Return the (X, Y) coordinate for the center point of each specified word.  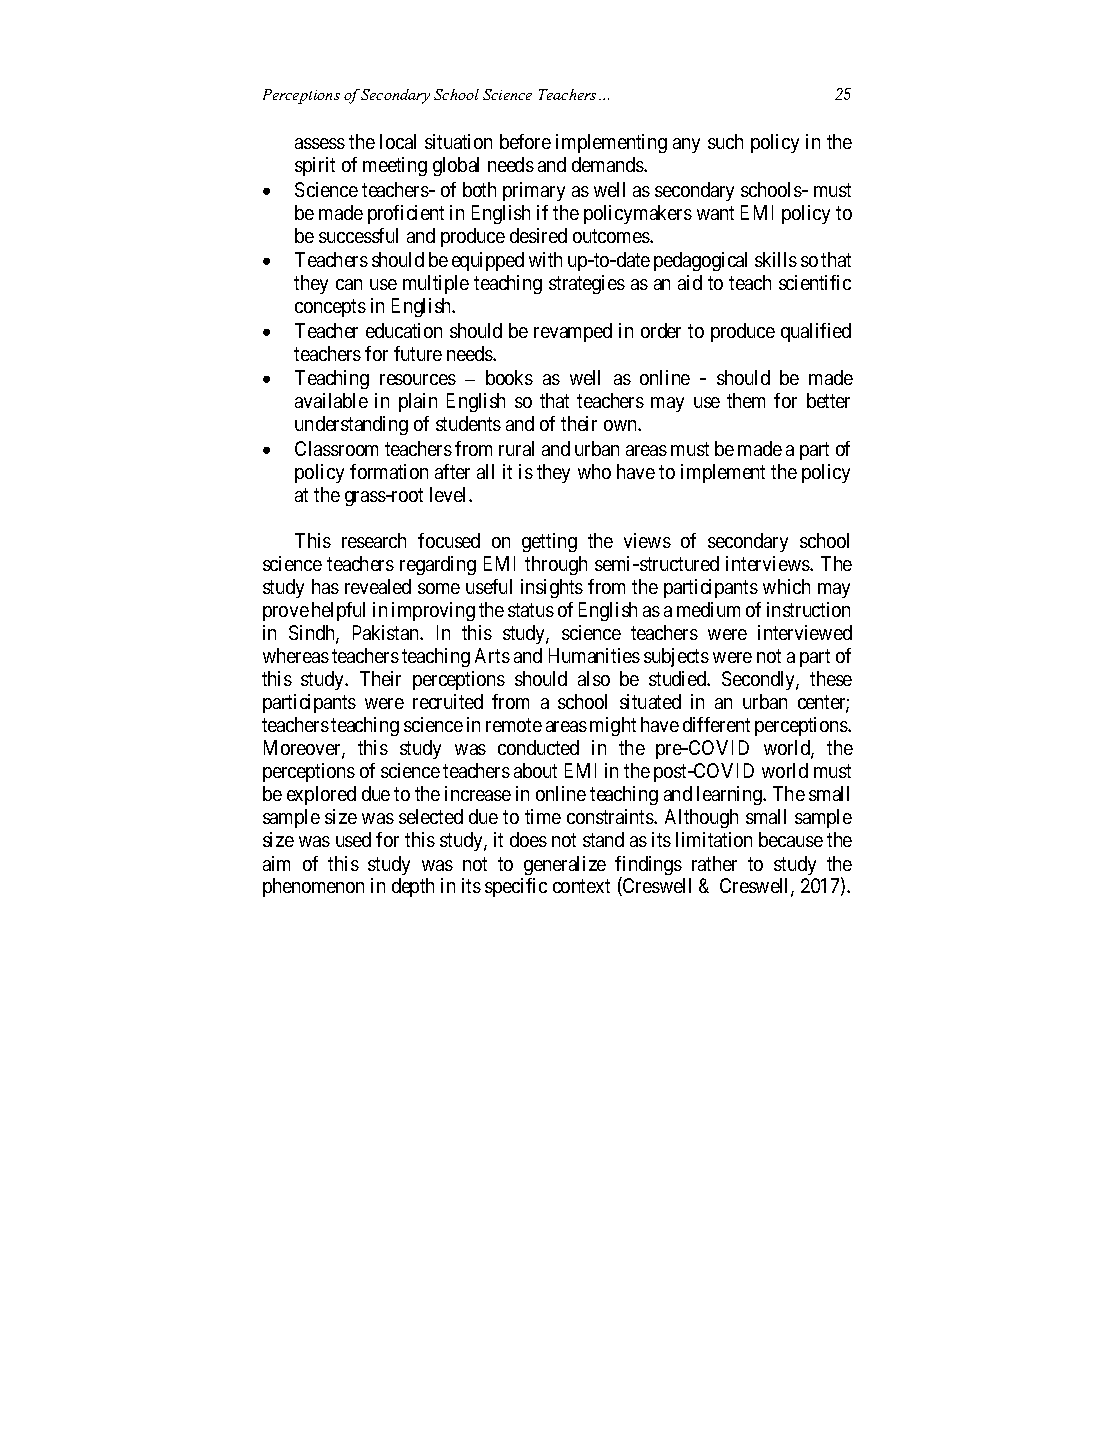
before (525, 141)
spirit (315, 166)
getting (549, 542)
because (791, 839)
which (786, 586)
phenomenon (313, 887)
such (725, 141)
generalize (565, 865)
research (374, 540)
